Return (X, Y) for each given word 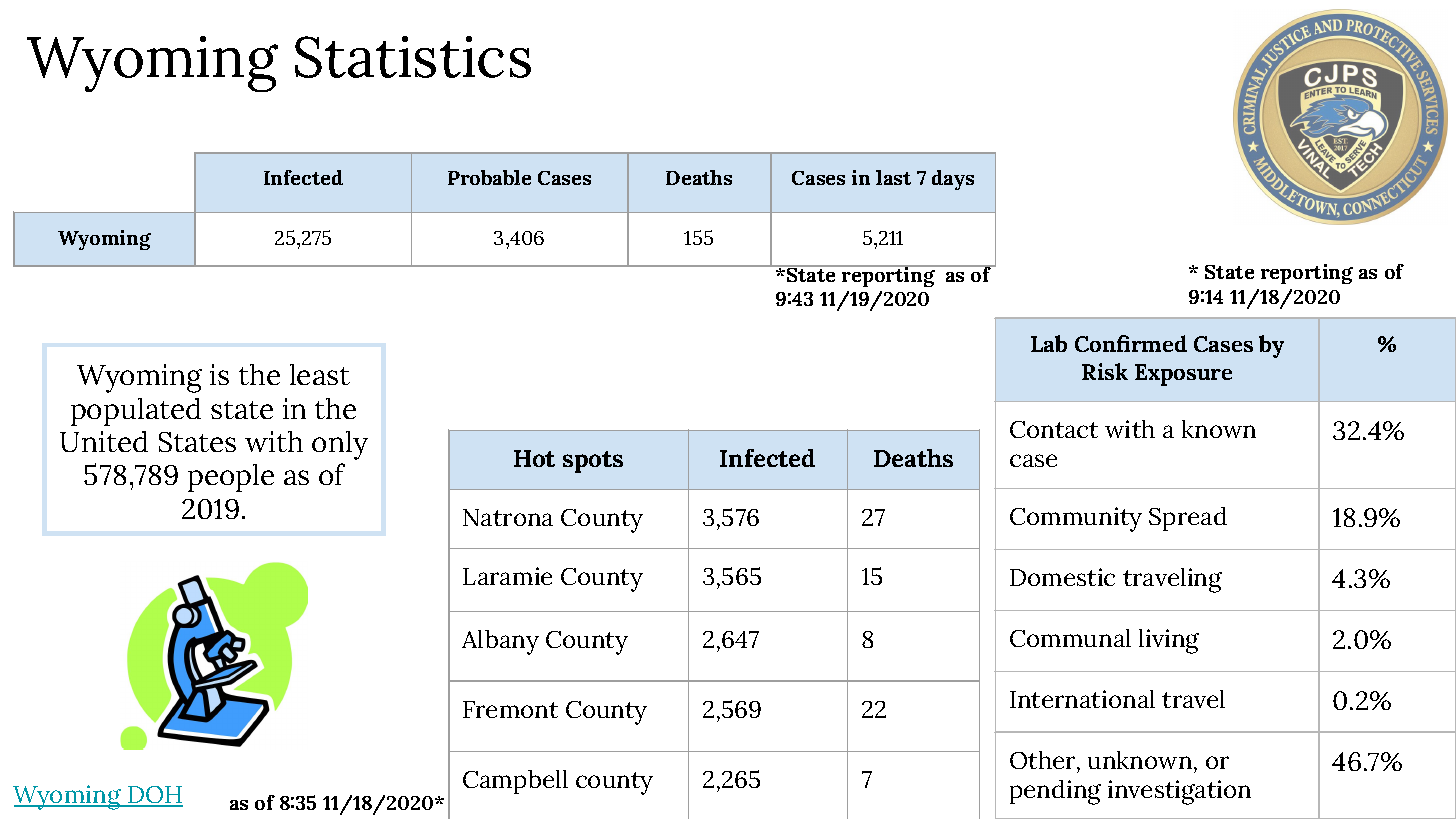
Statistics (413, 57)
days (953, 180)
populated (136, 412)
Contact (1054, 429)
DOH (154, 796)
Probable (489, 177)
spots (593, 462)
